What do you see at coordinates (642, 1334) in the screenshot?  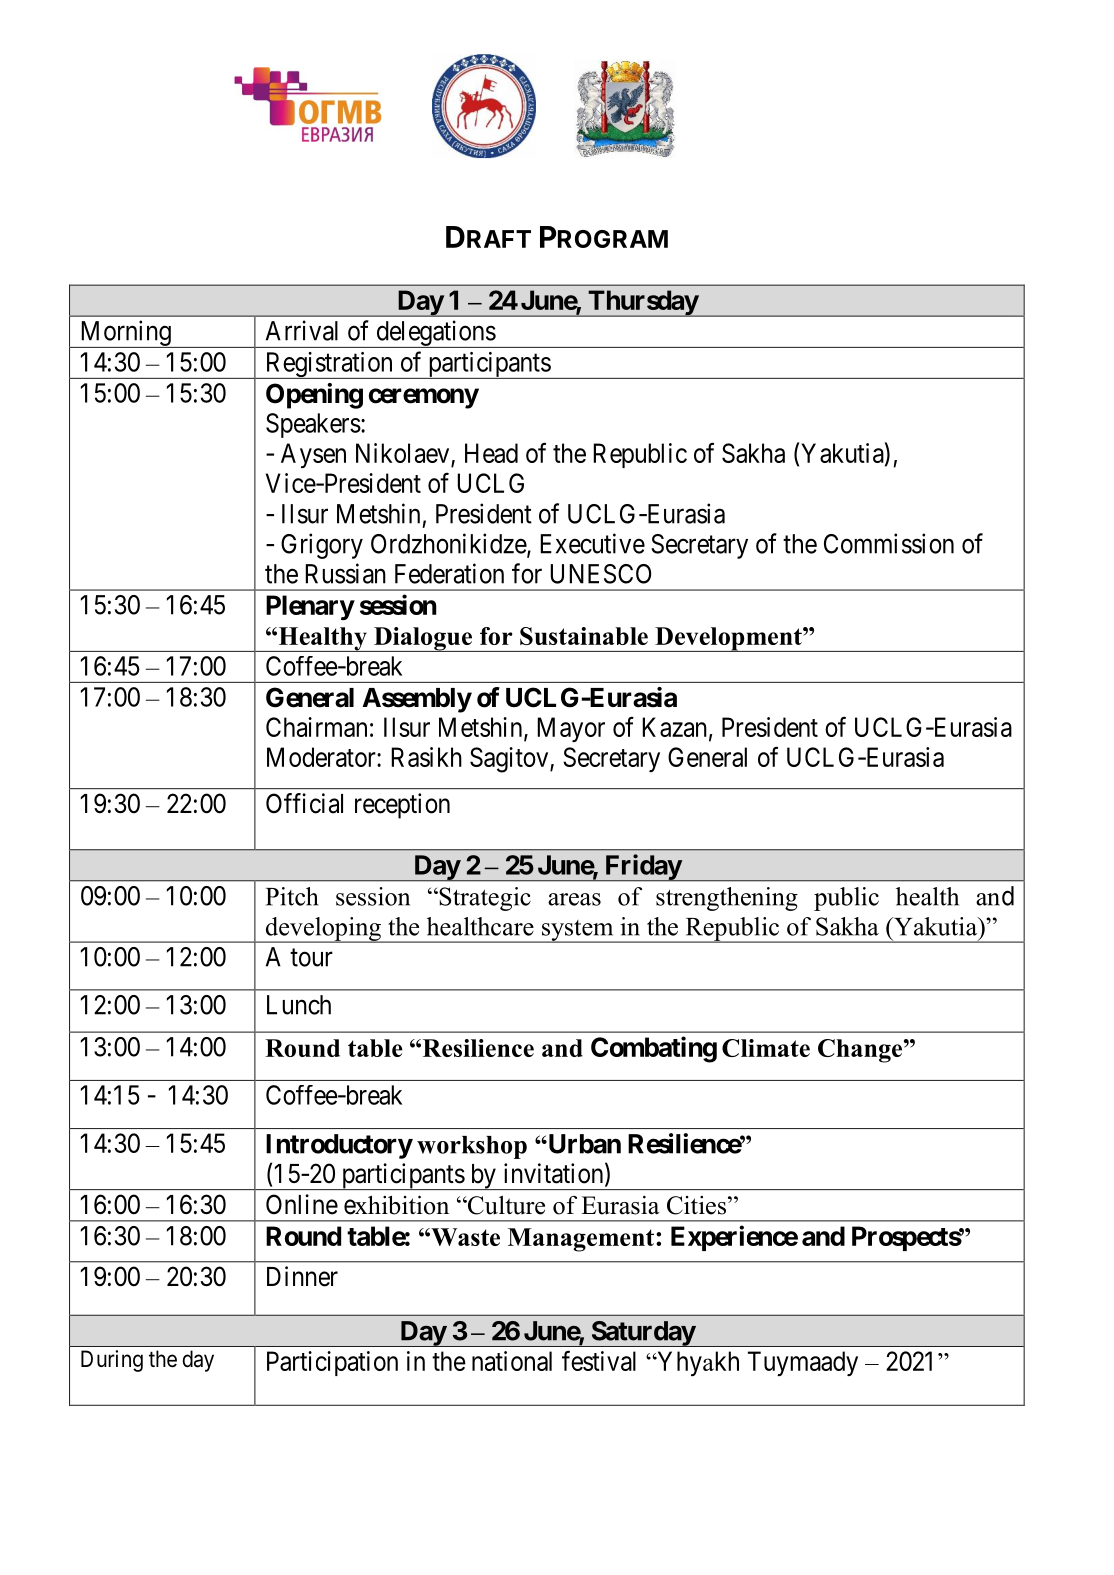 I see `Saturday` at bounding box center [642, 1334].
